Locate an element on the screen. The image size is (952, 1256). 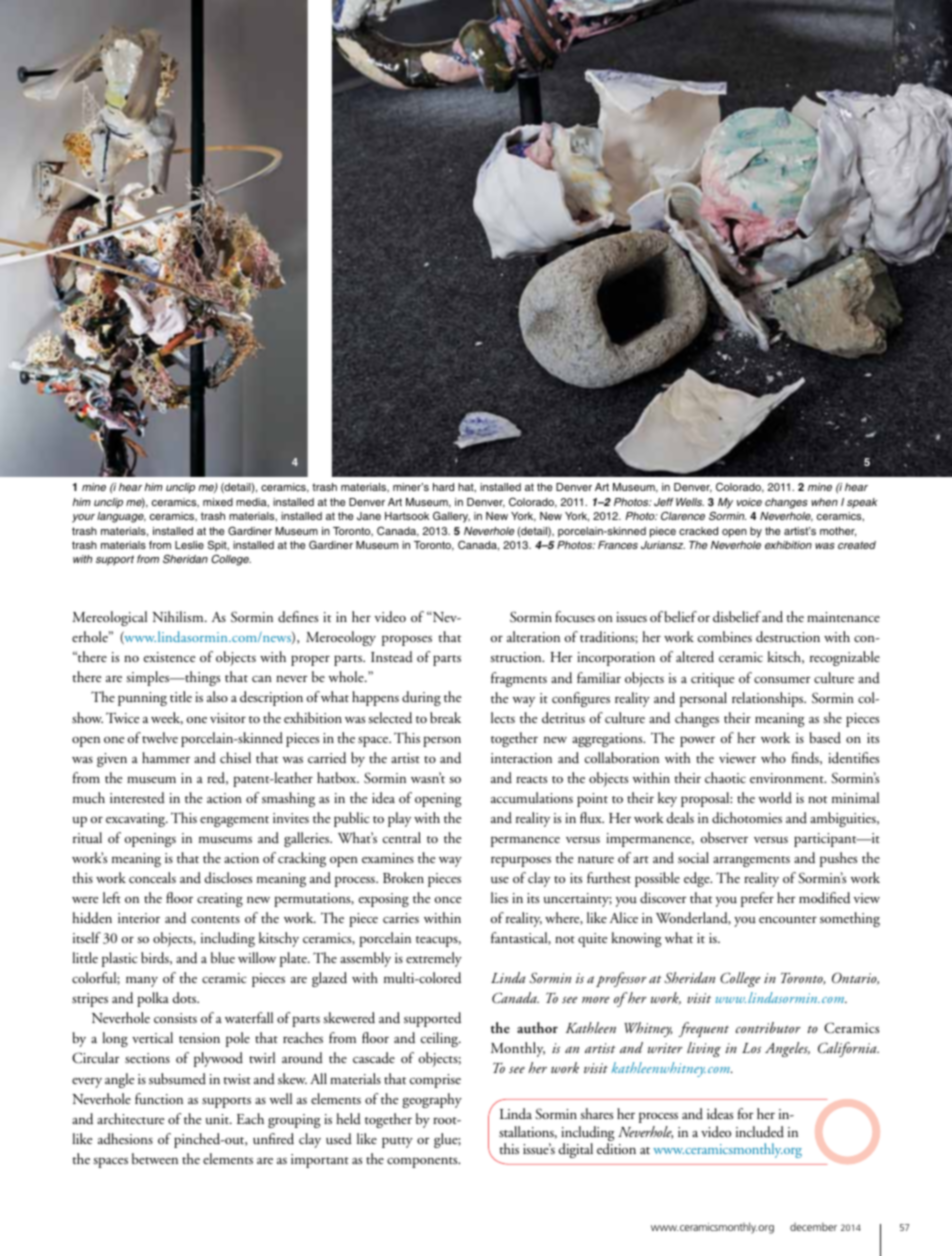
mixed is located at coordinates (218, 502).
